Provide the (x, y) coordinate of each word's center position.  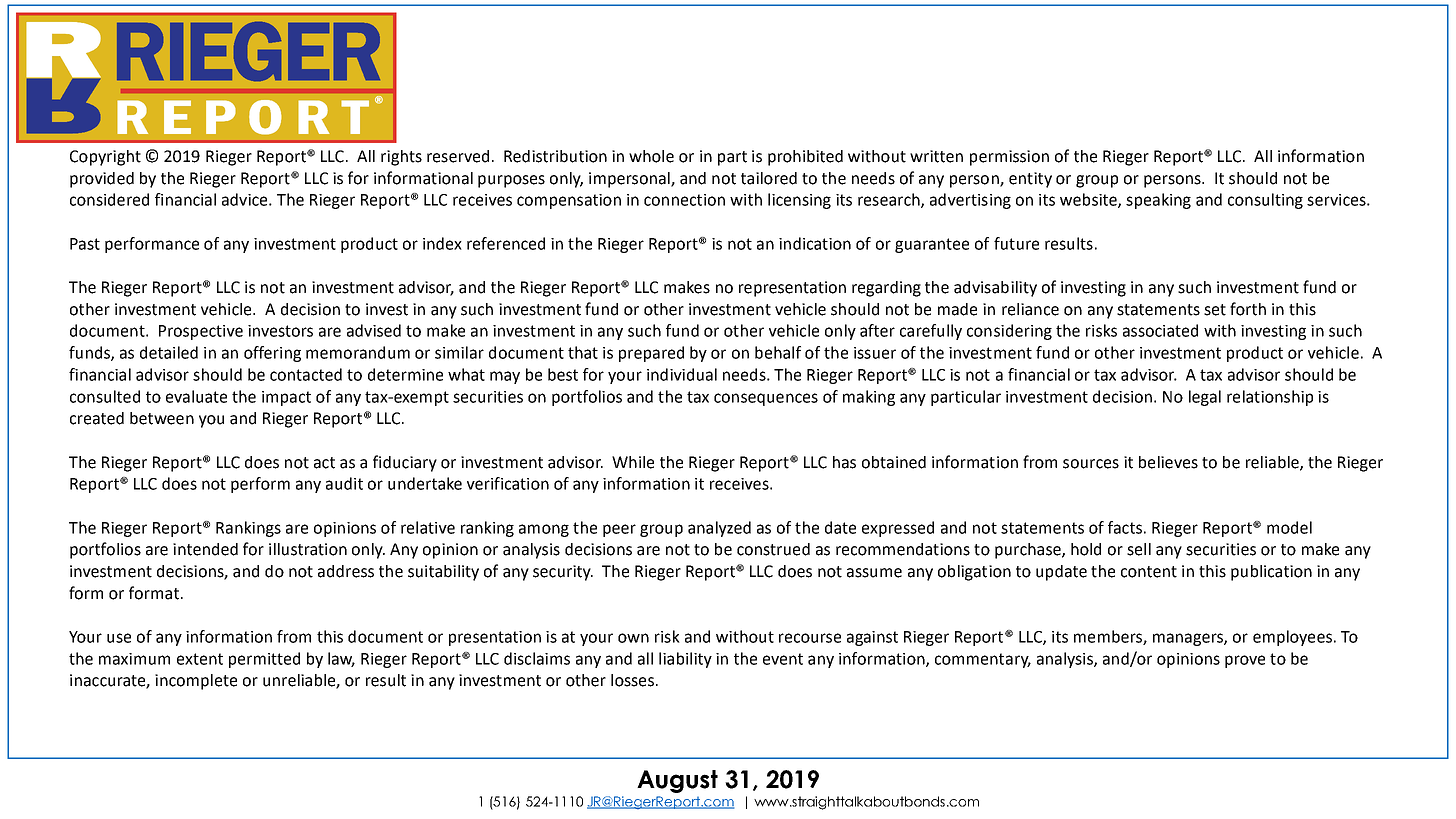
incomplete (196, 682)
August (677, 781)
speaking (1158, 201)
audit (344, 483)
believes (1168, 462)
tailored (769, 178)
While (633, 462)
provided (102, 180)
